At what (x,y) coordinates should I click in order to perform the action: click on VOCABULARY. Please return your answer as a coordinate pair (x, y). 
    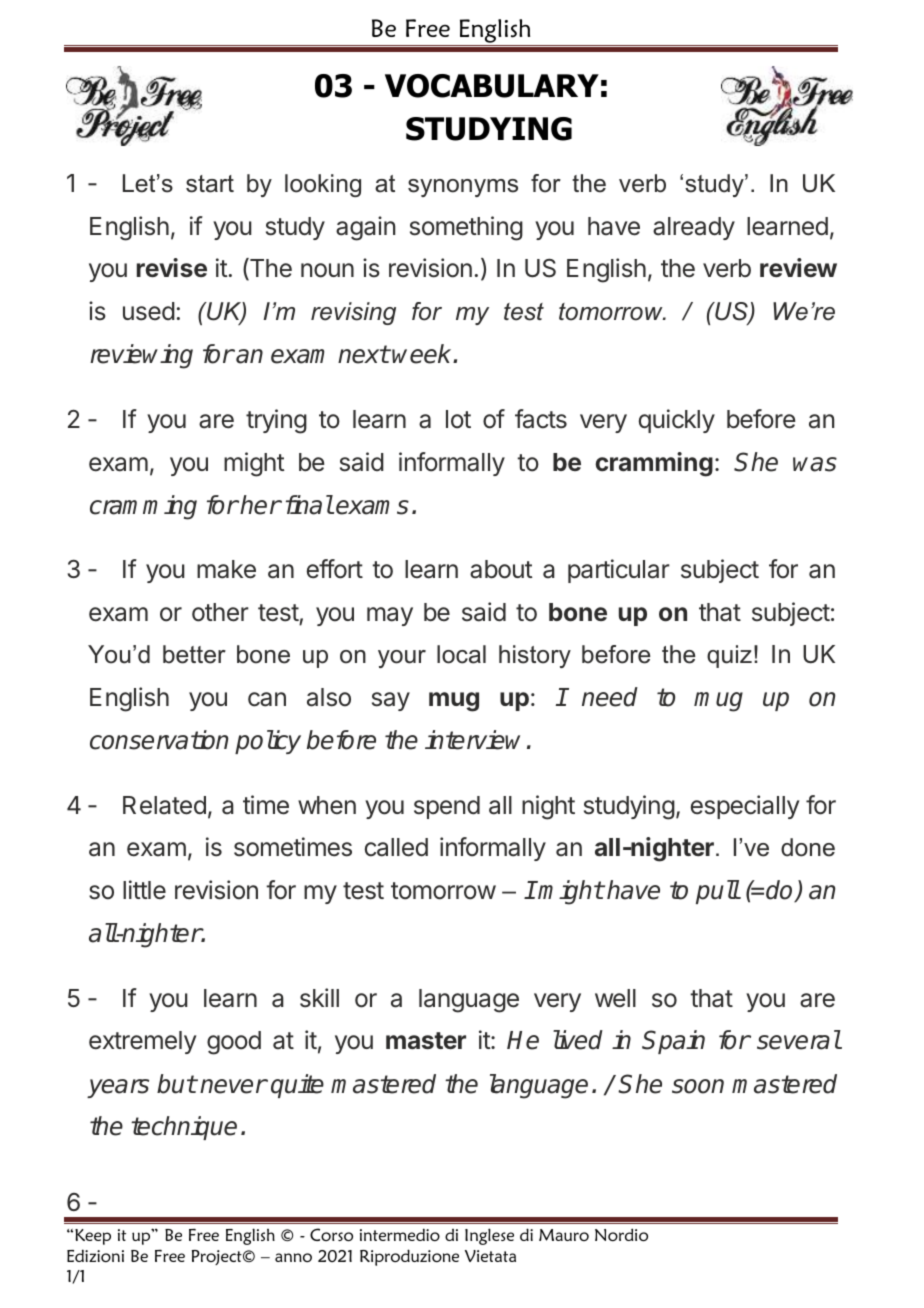
    Looking at the image, I should click on (492, 86).
